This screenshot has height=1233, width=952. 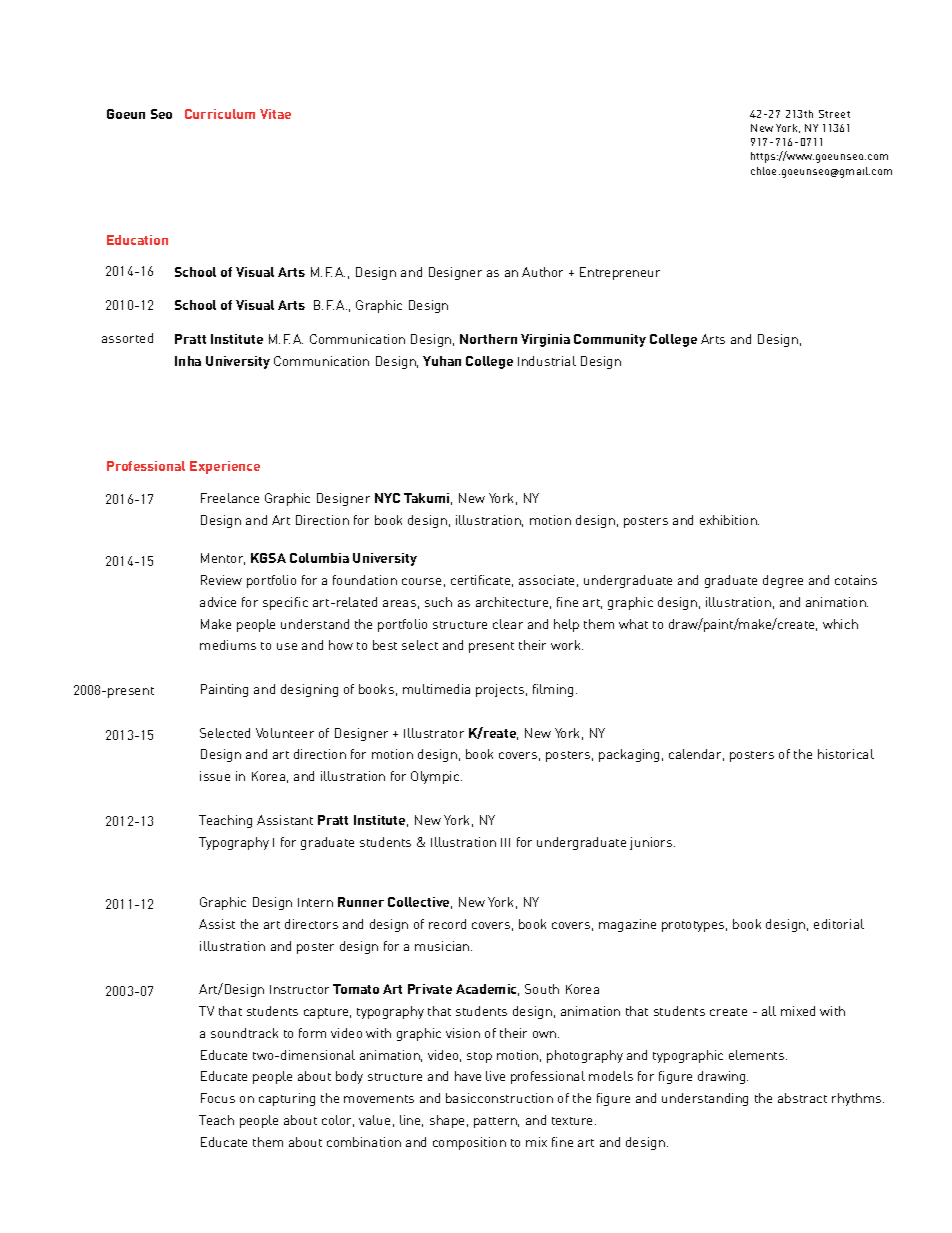 What do you see at coordinates (834, 114) in the screenshot?
I see `Street` at bounding box center [834, 114].
